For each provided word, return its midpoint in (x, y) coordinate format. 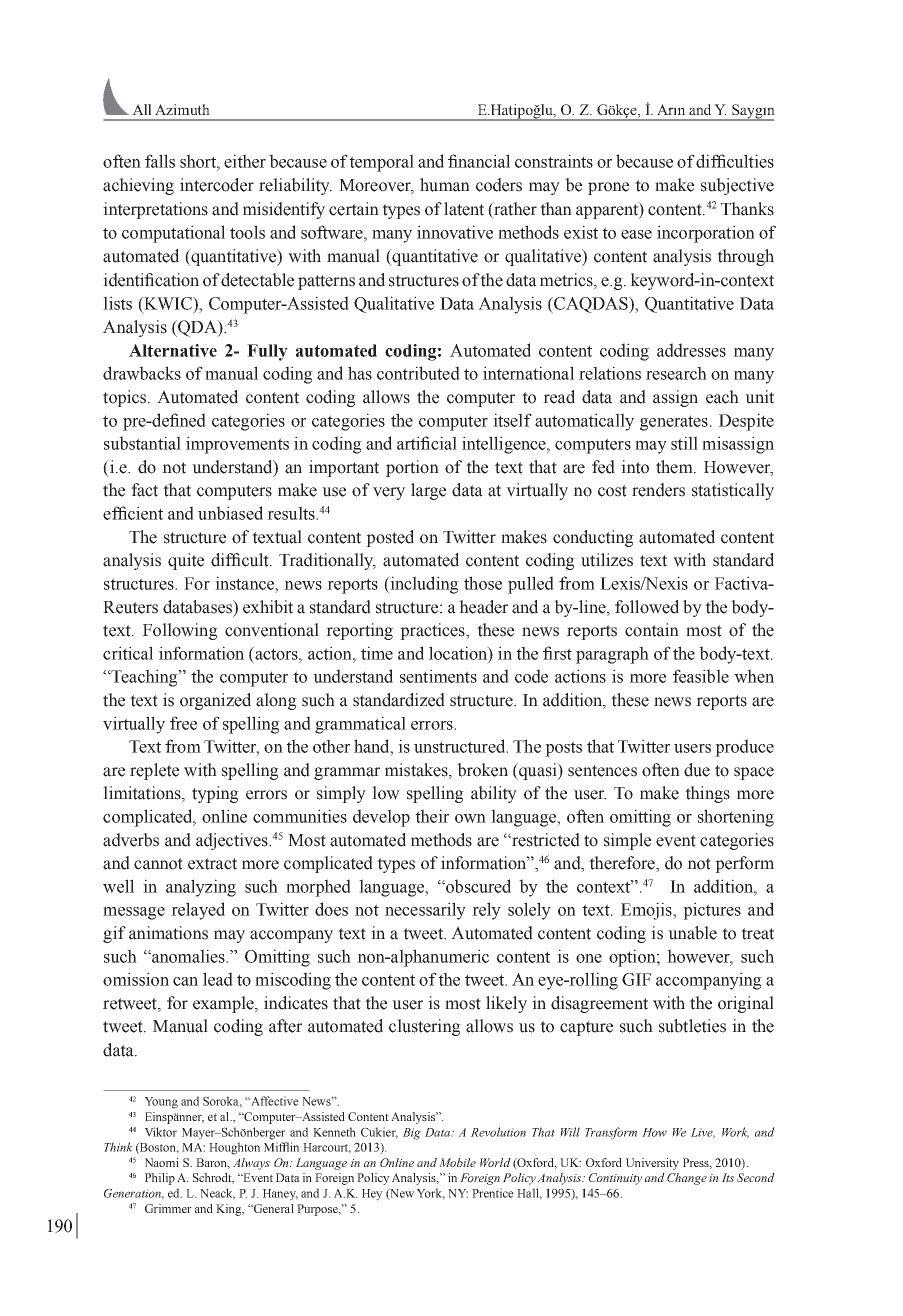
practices (433, 631)
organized (215, 701)
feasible (701, 676)
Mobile (457, 1162)
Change (687, 1179)
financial (479, 161)
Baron (212, 1163)
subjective (737, 186)
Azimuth (182, 109)
